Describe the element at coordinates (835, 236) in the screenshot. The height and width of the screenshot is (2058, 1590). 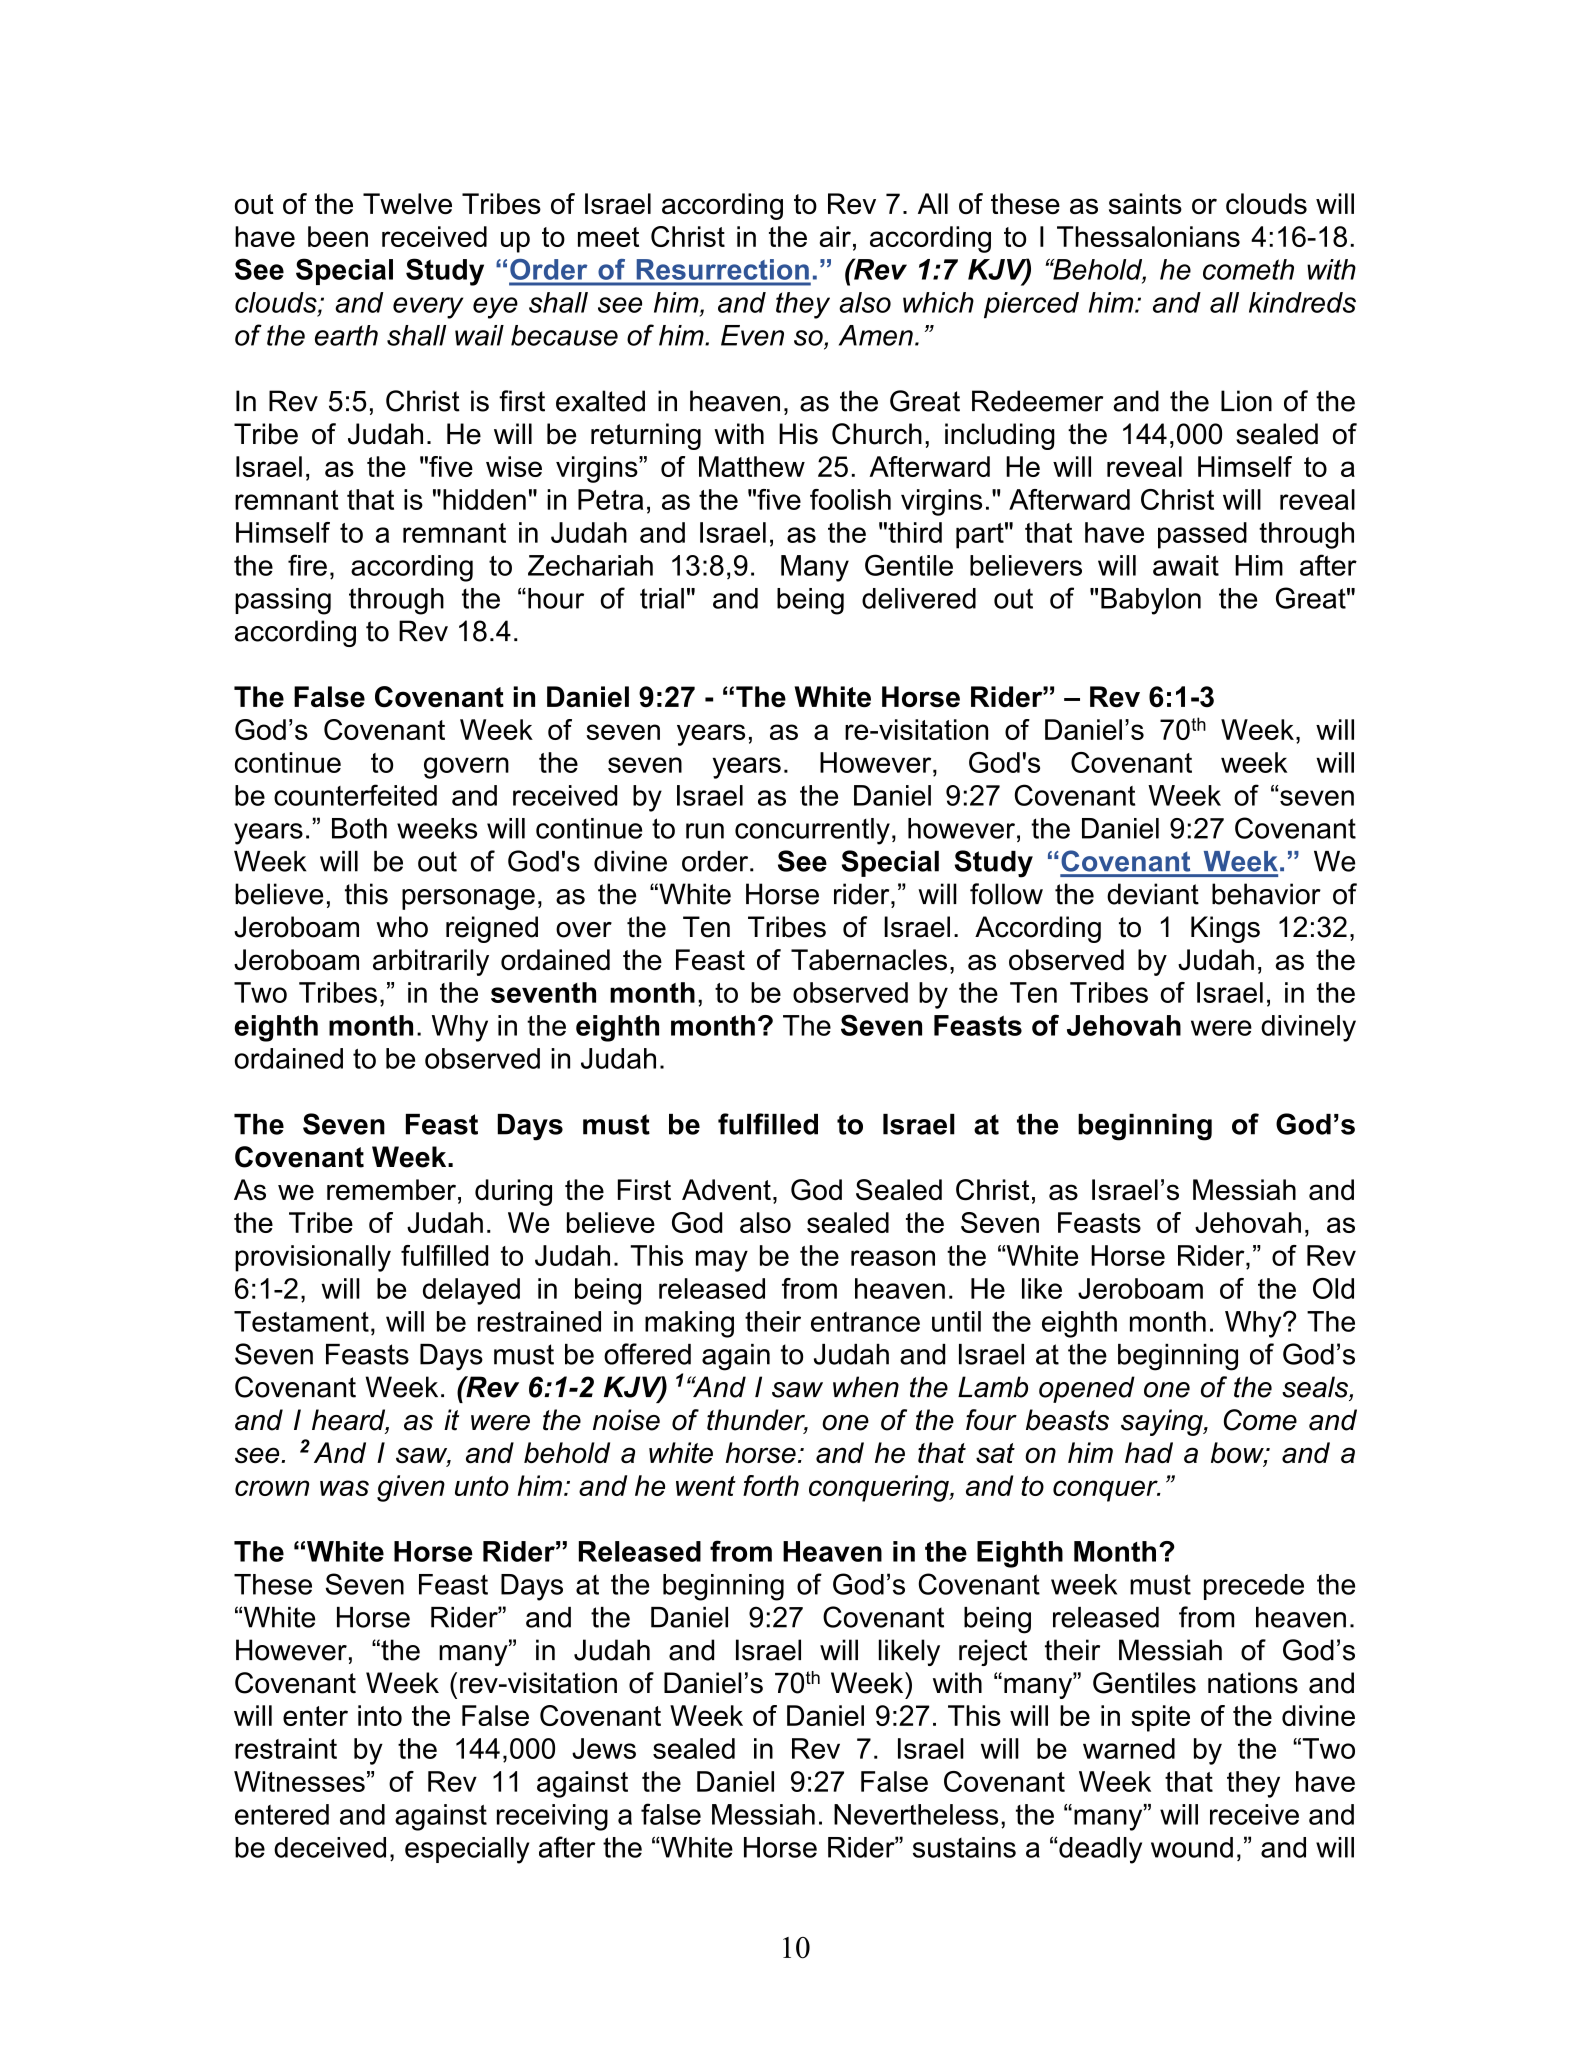
I see `air` at that location.
